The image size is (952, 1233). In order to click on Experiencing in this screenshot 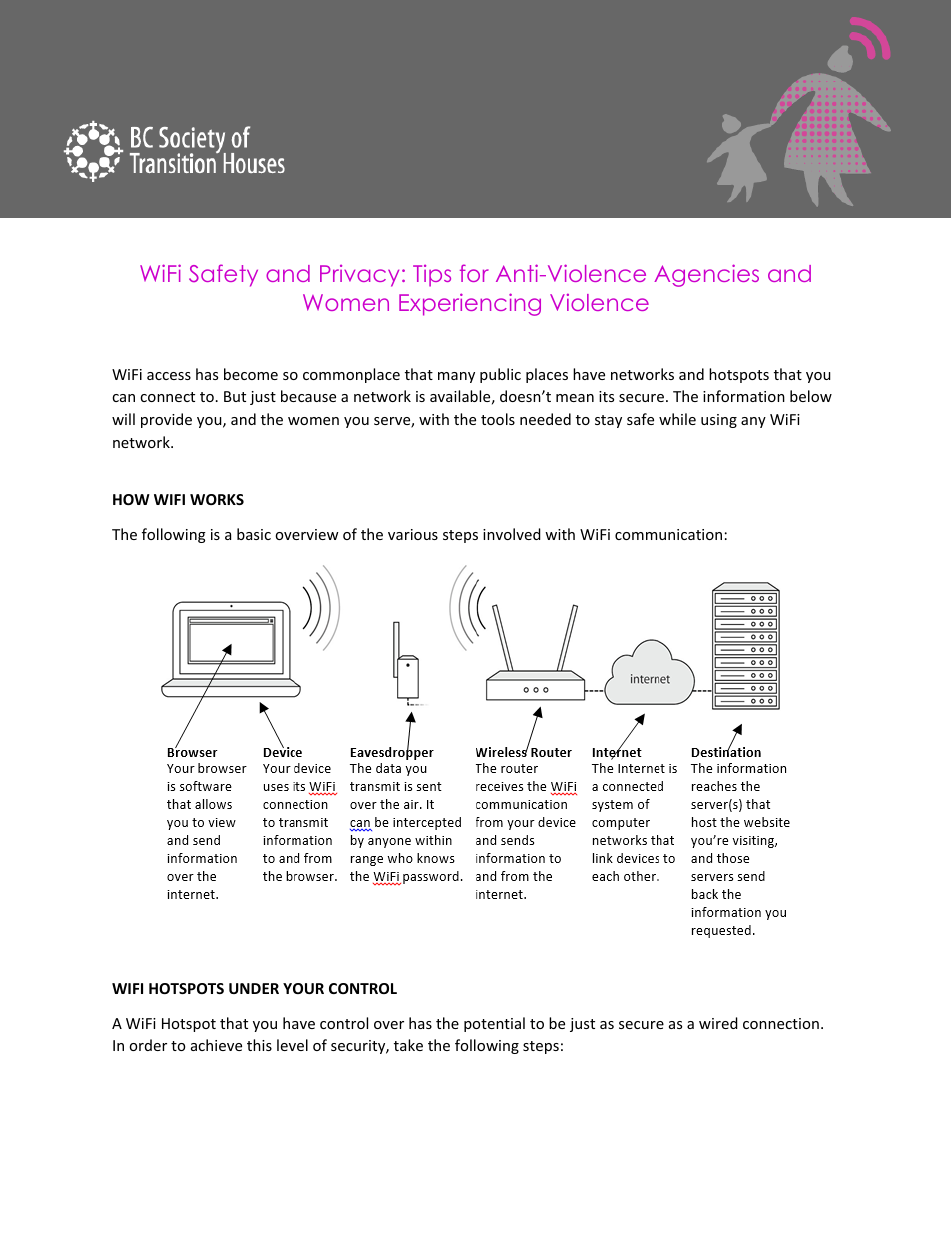, I will do `click(470, 304)`.
